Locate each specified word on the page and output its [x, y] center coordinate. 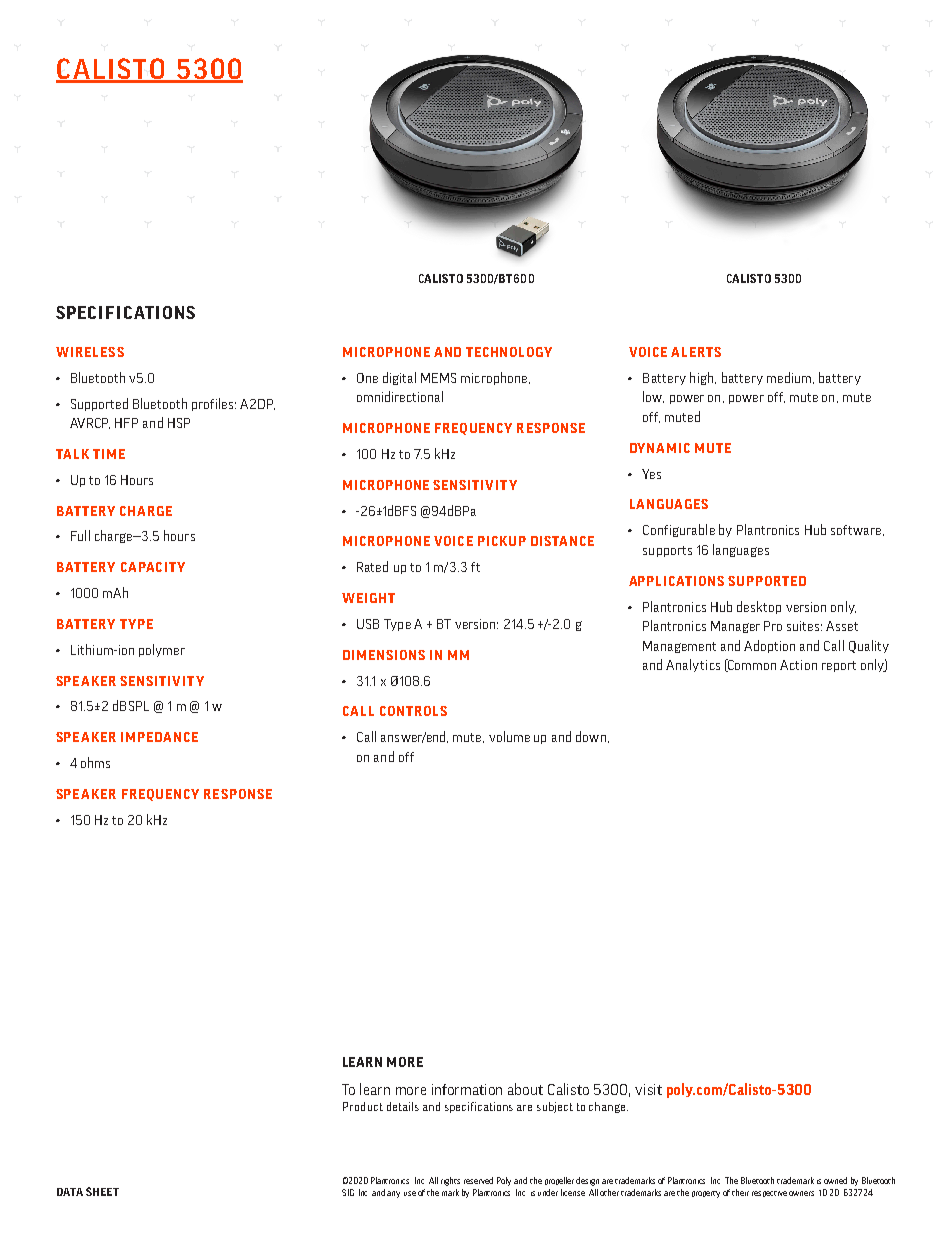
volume [509, 736]
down [591, 736]
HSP [179, 423]
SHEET [102, 1191]
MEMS [438, 378]
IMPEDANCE [159, 737]
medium [789, 377]
